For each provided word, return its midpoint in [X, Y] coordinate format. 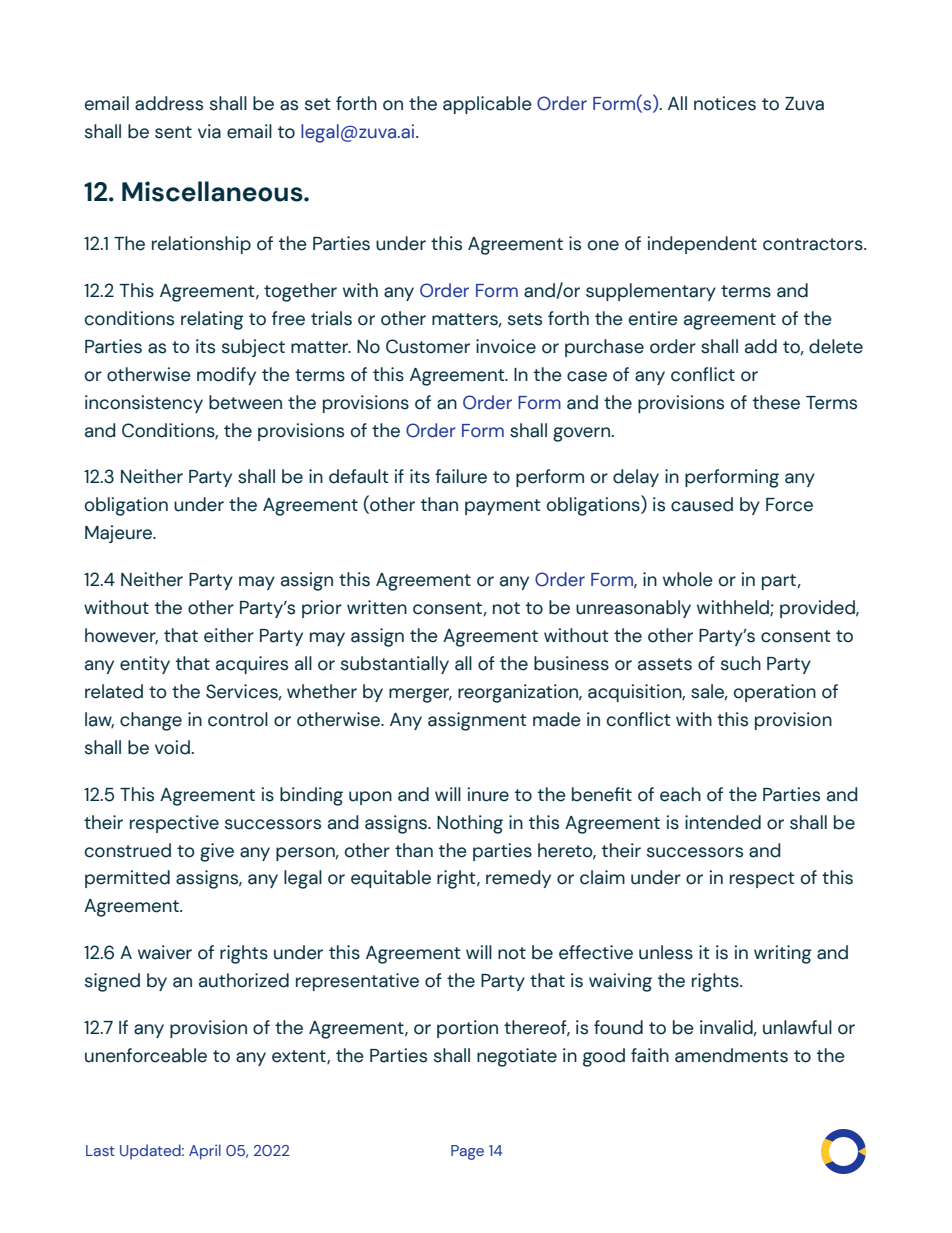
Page [467, 1152]
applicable [487, 105]
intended [723, 822]
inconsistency [144, 404]
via [209, 131]
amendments [731, 1055]
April [205, 1152]
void [172, 747]
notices [725, 103]
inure [488, 794]
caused [702, 504]
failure [461, 476]
